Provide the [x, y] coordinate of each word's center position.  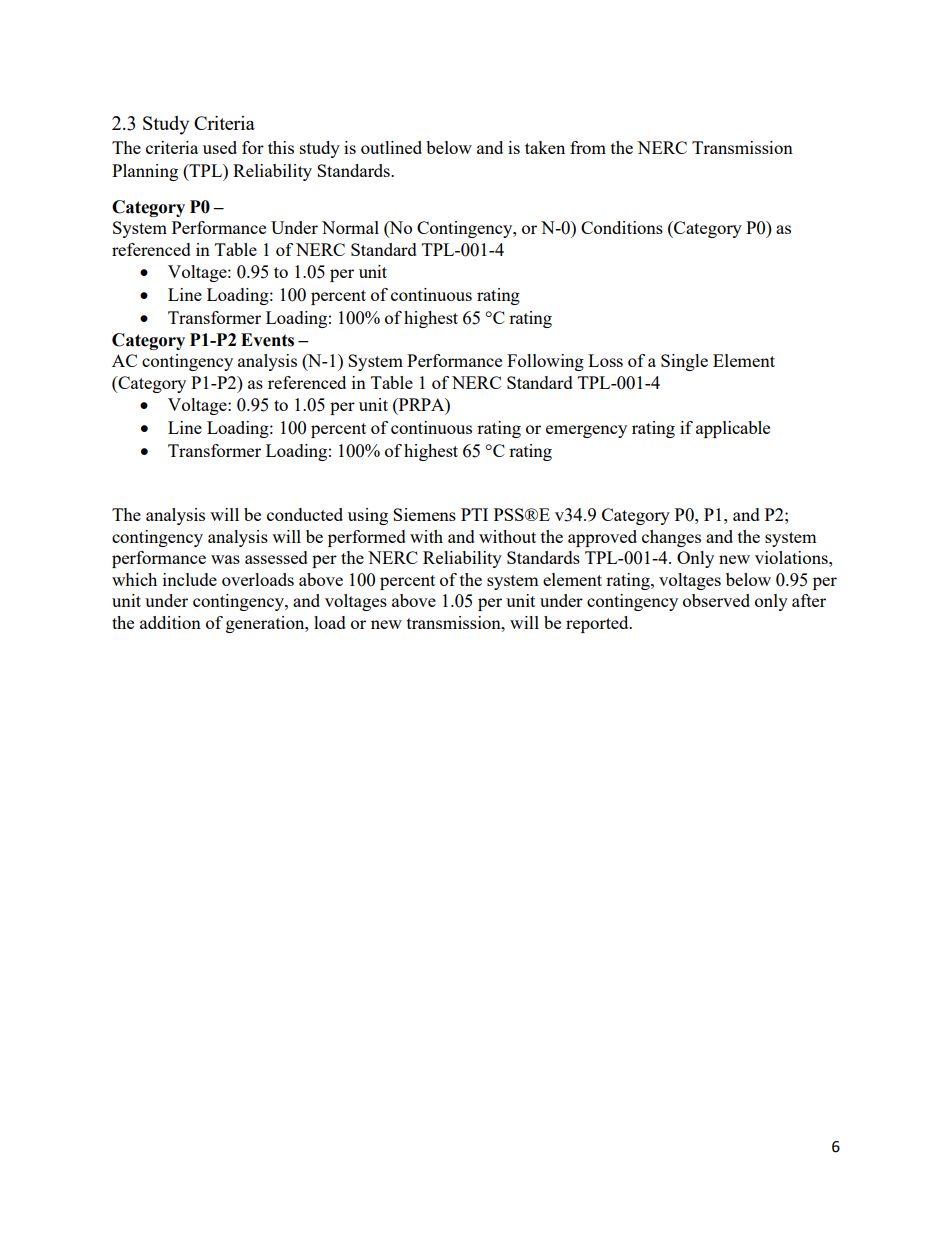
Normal [350, 227]
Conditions [622, 227]
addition [170, 622]
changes [671, 538]
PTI [474, 514]
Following [545, 362]
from [588, 147]
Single [684, 362]
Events [267, 340]
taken [545, 147]
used [220, 147]
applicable [733, 429]
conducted [305, 514]
